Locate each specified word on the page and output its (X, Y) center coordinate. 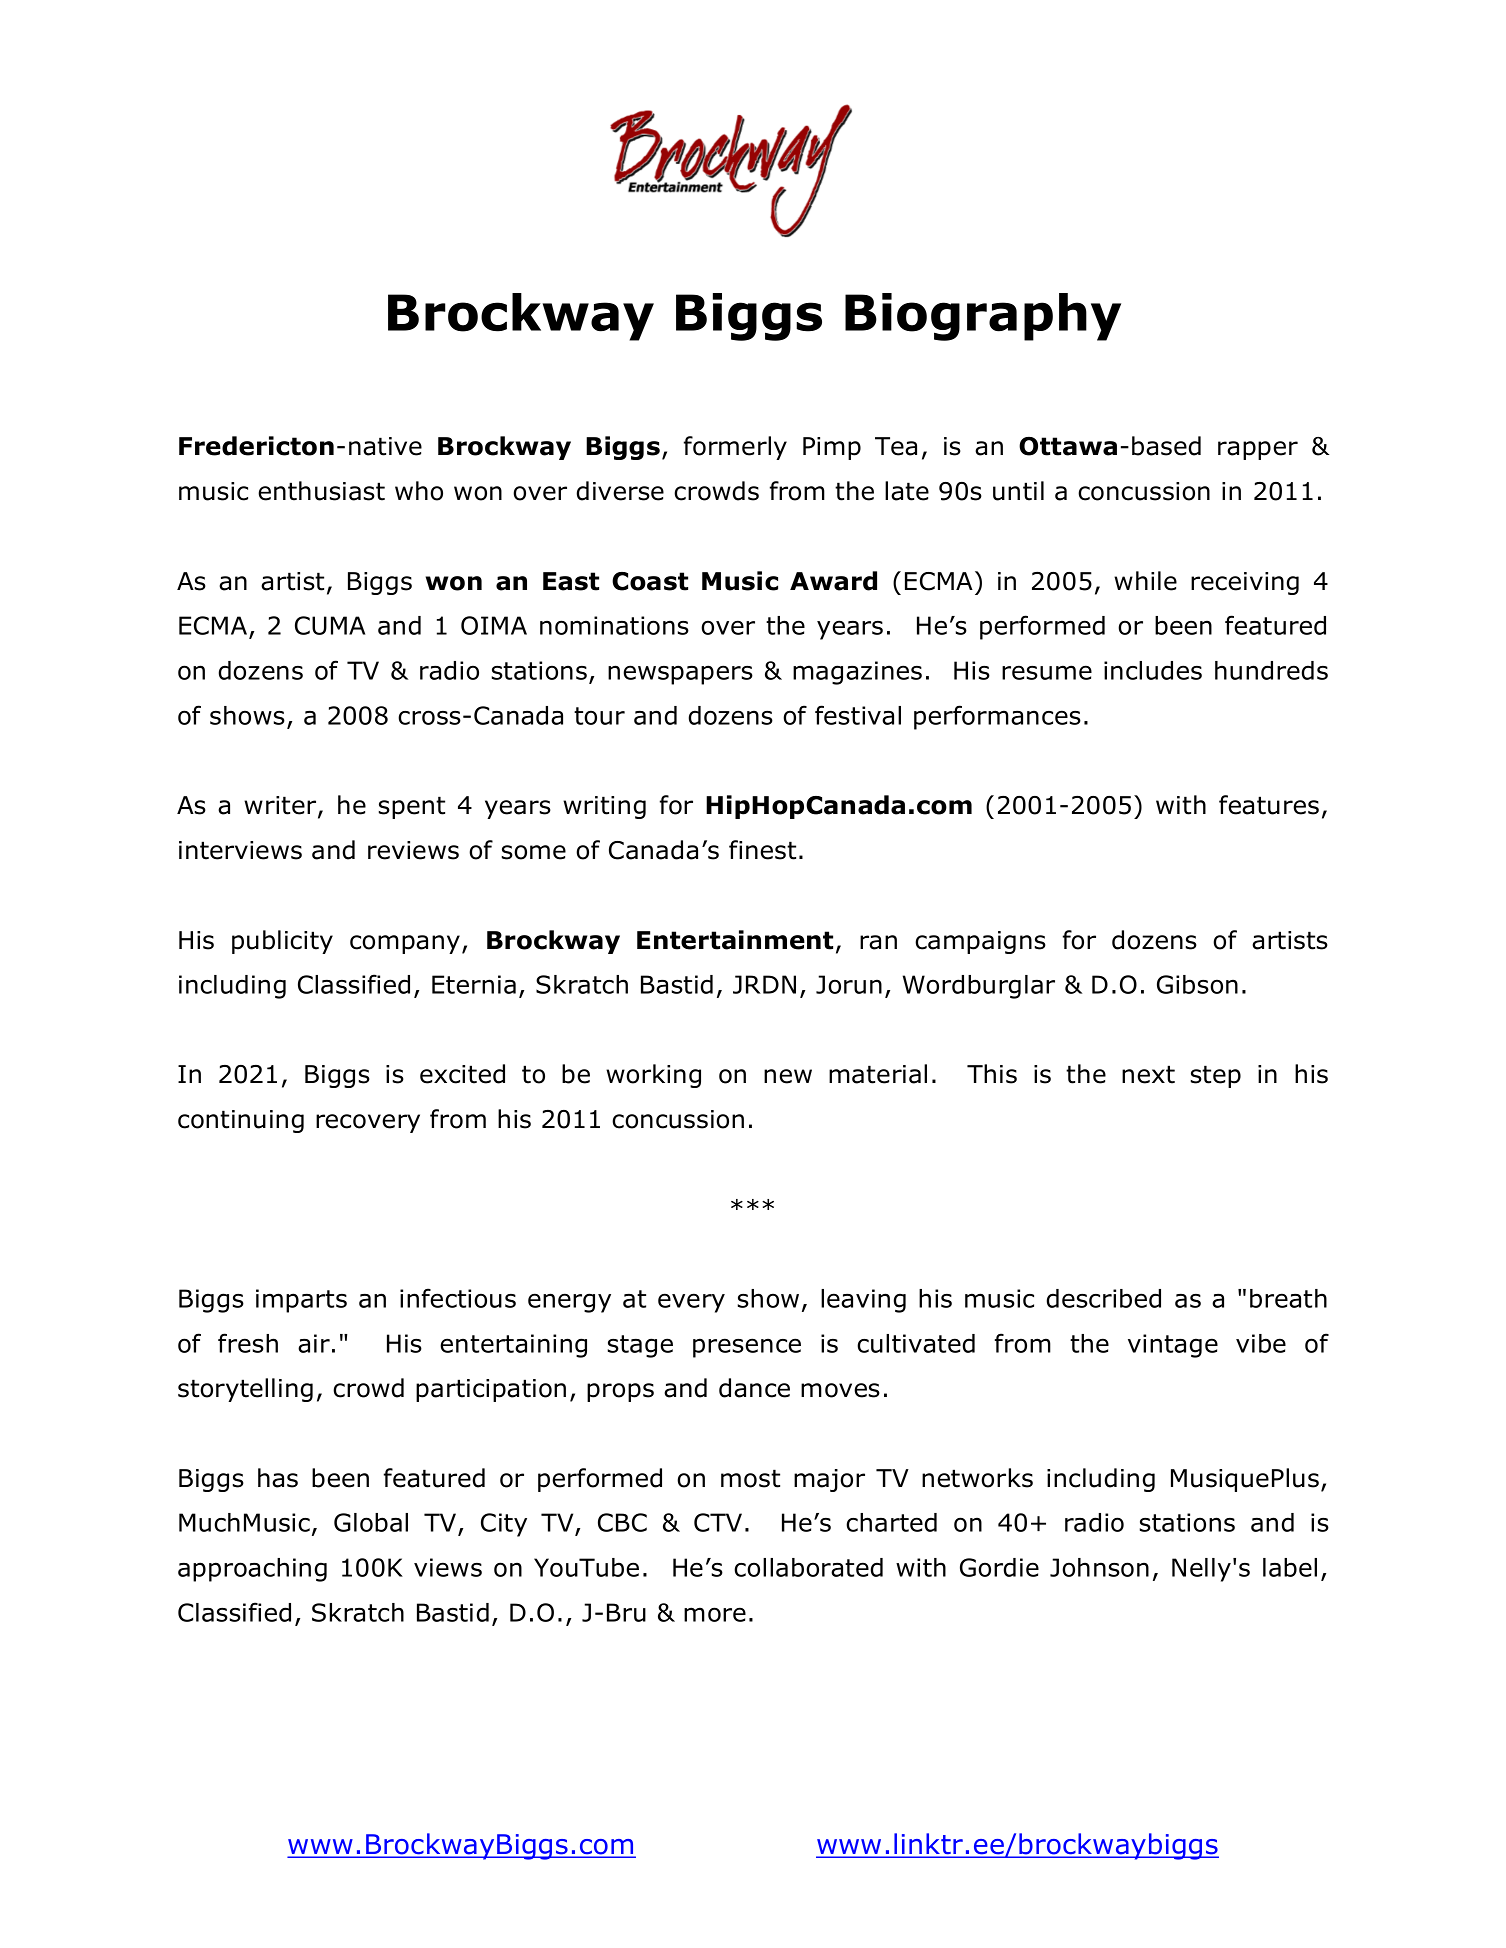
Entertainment (735, 940)
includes (1153, 670)
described (1104, 1298)
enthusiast (321, 491)
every (691, 1303)
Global (371, 1522)
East (571, 581)
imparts (301, 1301)
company (406, 944)
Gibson (1197, 984)
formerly (735, 448)
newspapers (680, 675)
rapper (1258, 450)
